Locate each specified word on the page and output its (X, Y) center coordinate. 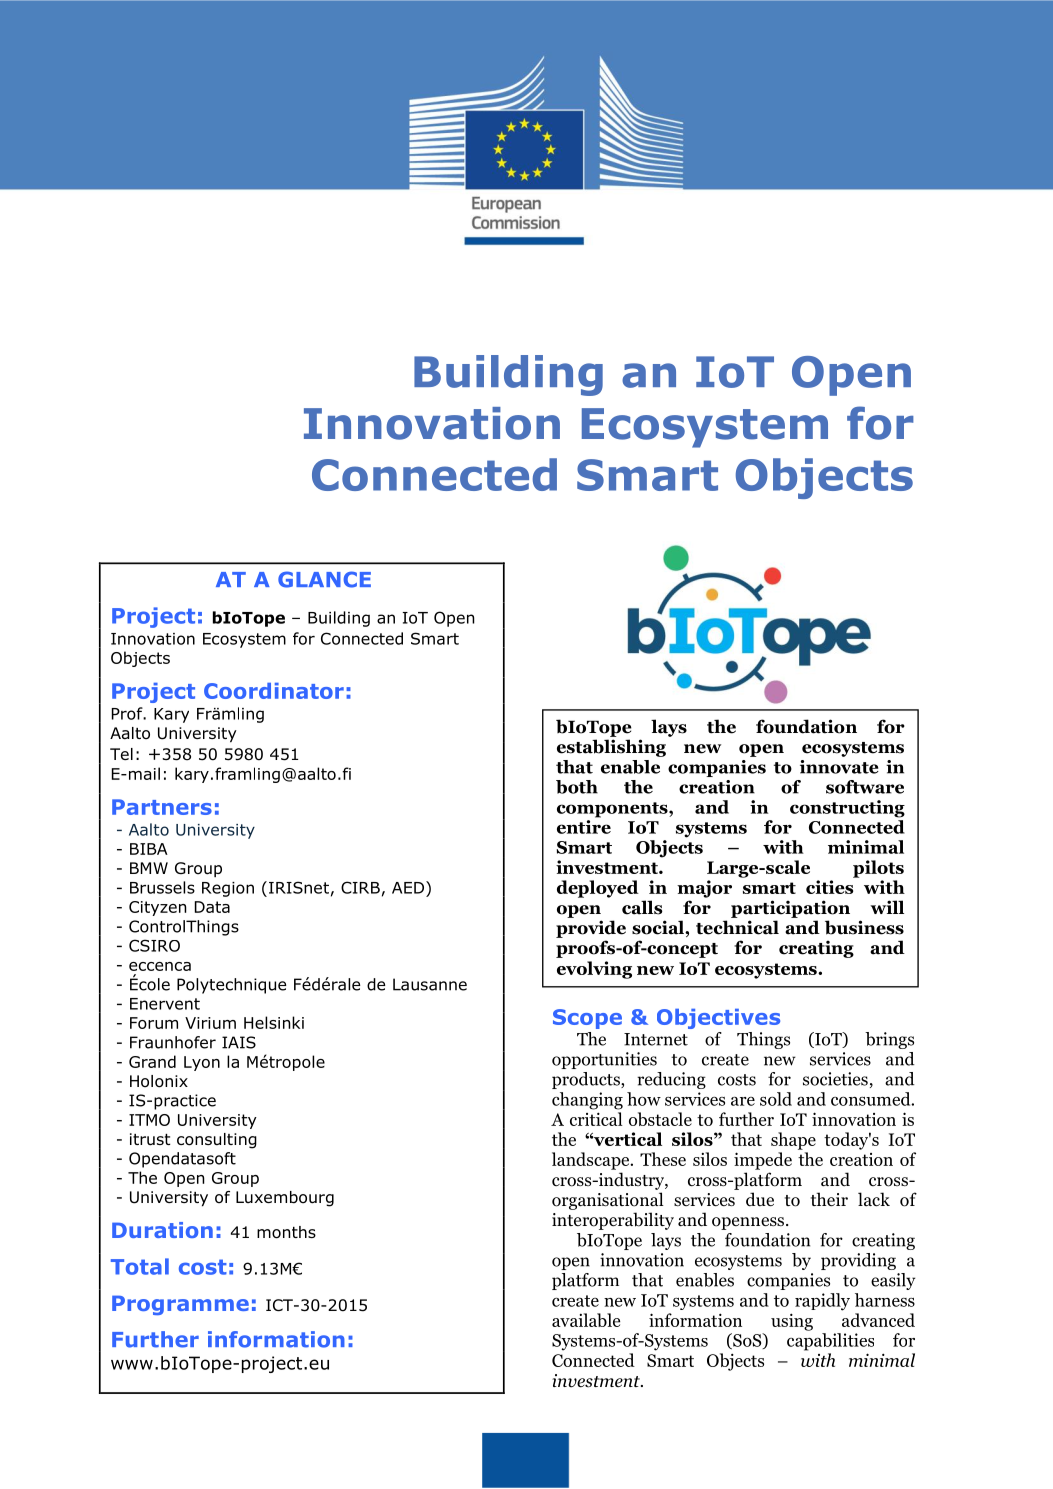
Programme (180, 1305)
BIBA (149, 849)
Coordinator (274, 691)
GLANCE (324, 579)
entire (584, 827)
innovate (839, 767)
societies (835, 1079)
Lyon (202, 1063)
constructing (847, 809)
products (587, 1080)
